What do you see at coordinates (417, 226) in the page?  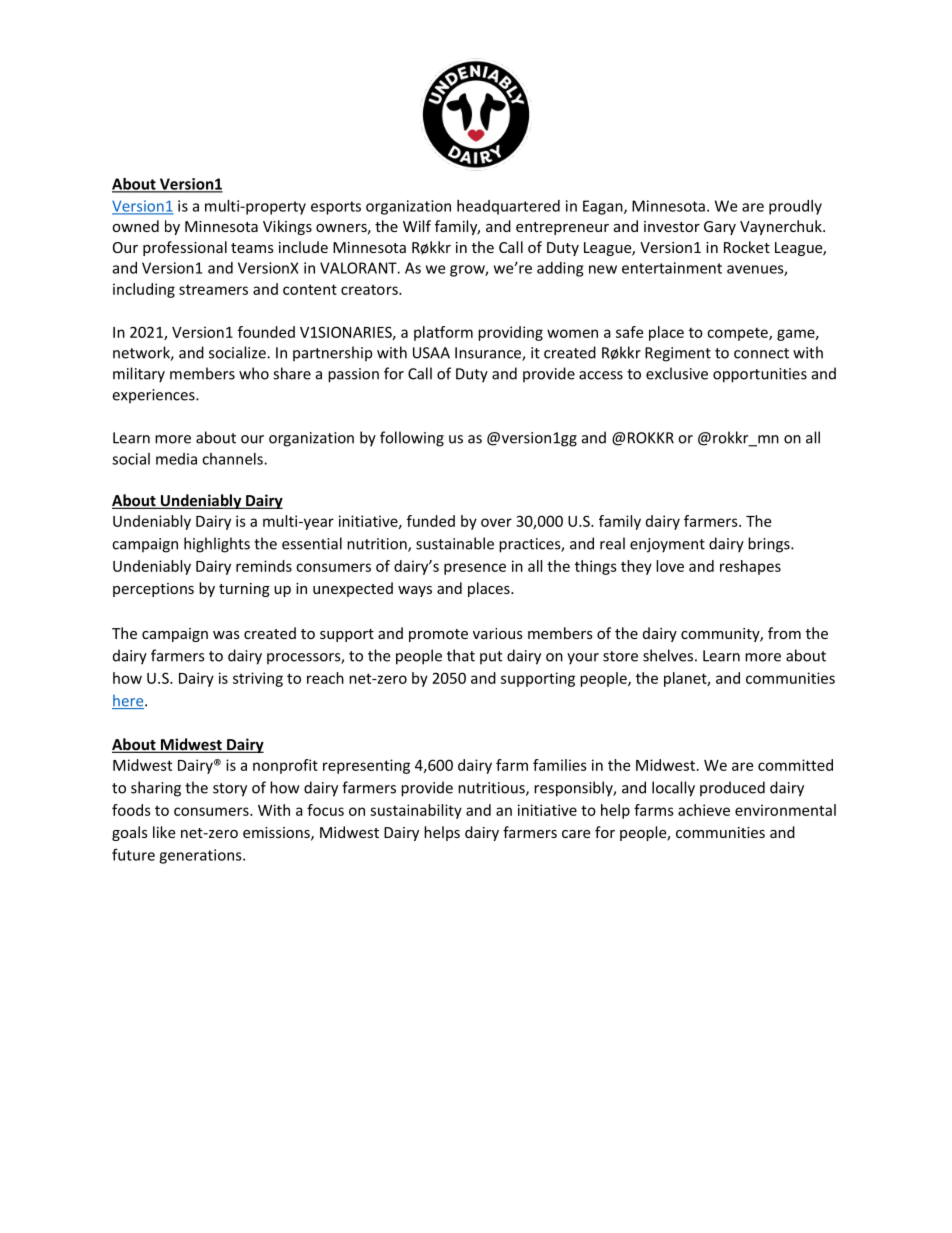 I see `Wilf` at bounding box center [417, 226].
